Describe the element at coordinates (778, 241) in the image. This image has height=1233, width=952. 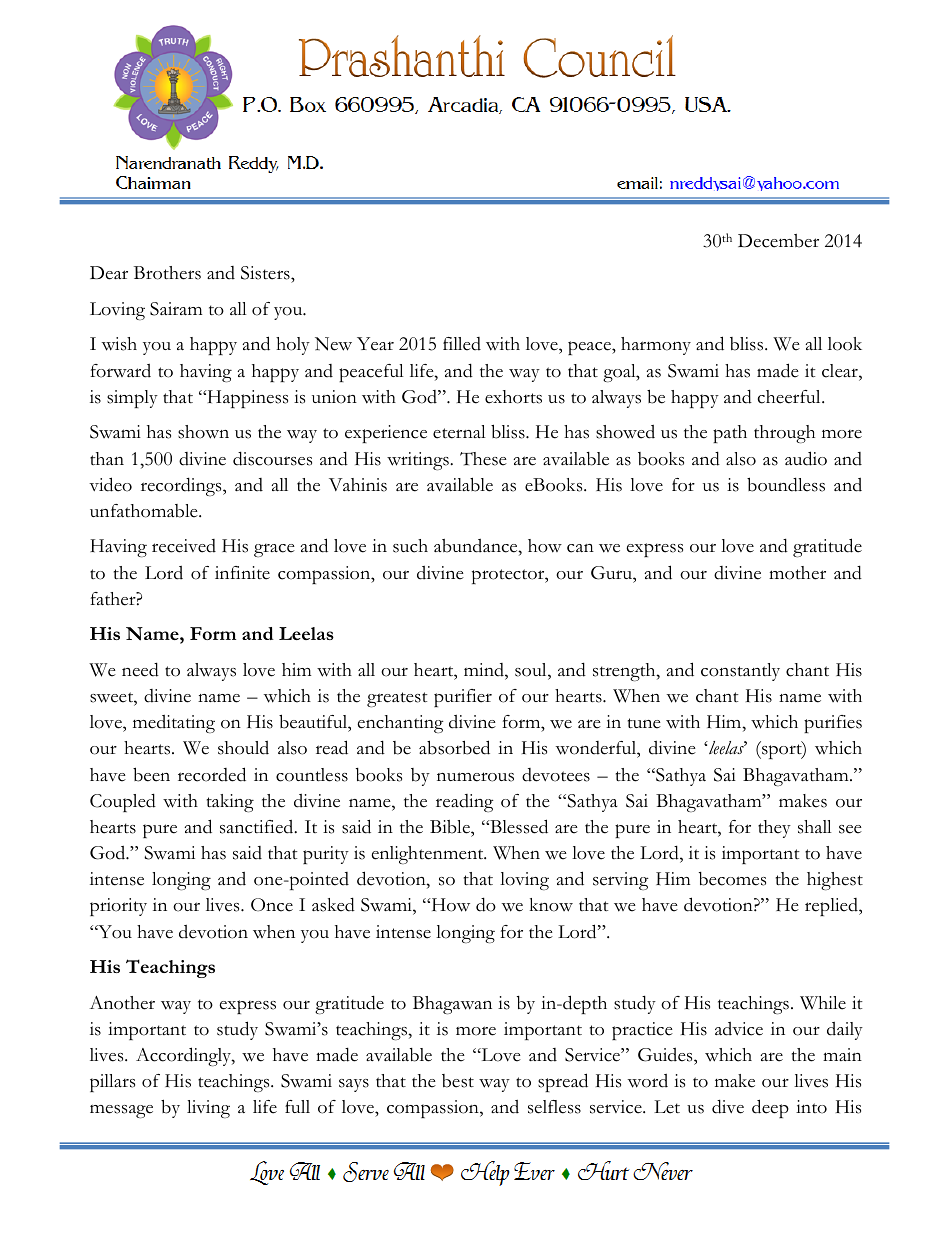
I see `December` at that location.
